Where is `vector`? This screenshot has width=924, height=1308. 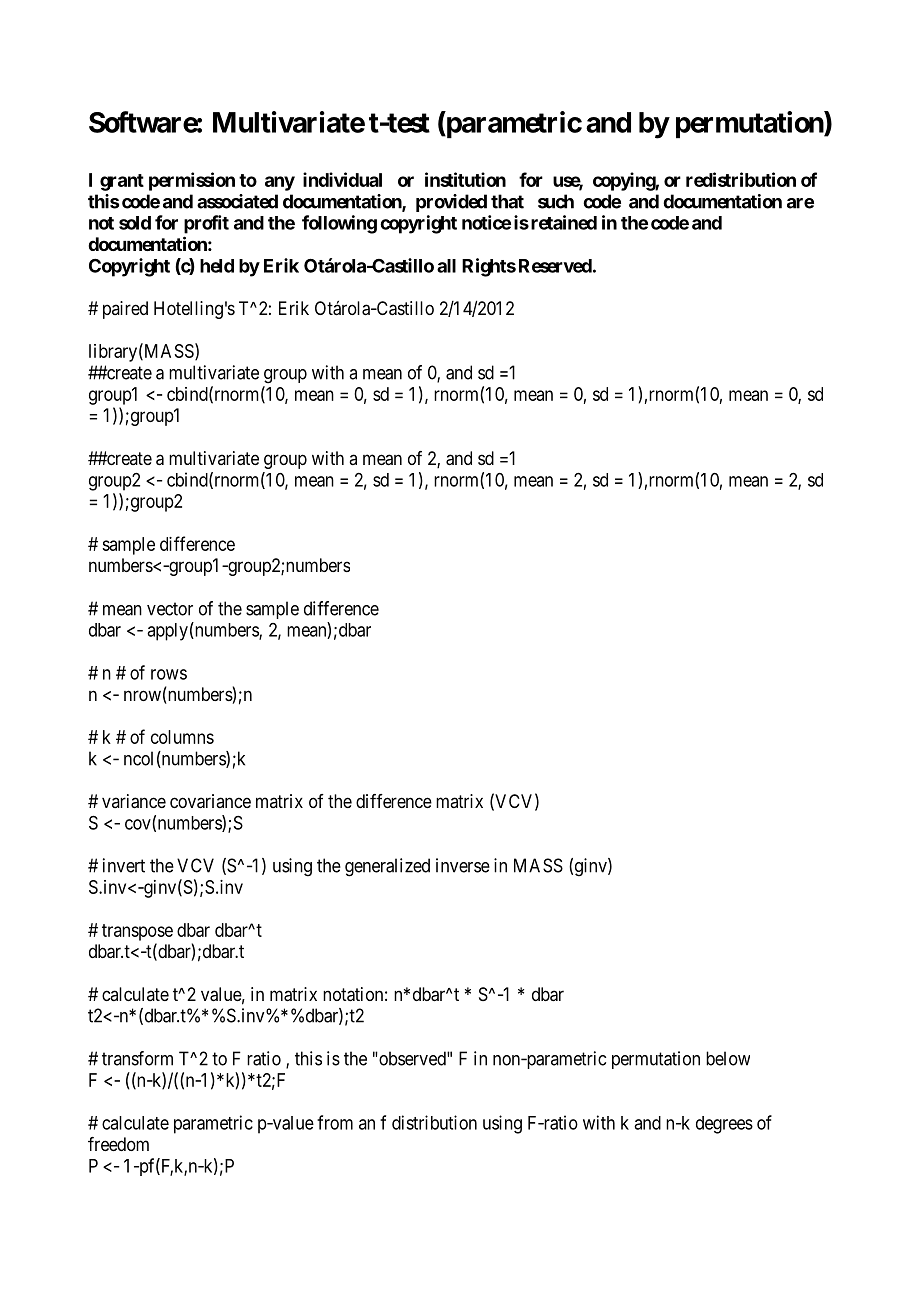
vector is located at coordinates (170, 609).
